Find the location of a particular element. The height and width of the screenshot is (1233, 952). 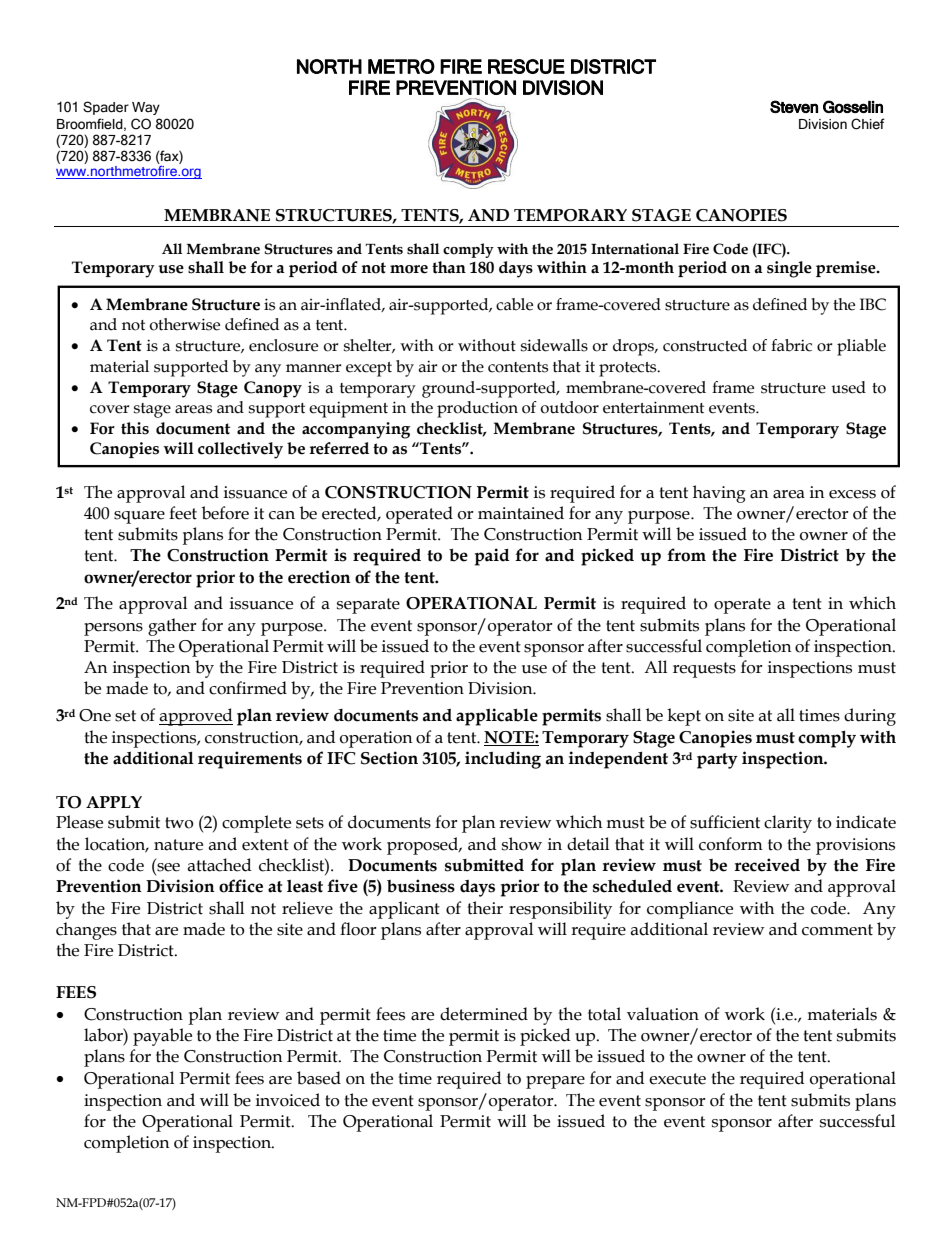

RESCUE is located at coordinates (526, 66).
